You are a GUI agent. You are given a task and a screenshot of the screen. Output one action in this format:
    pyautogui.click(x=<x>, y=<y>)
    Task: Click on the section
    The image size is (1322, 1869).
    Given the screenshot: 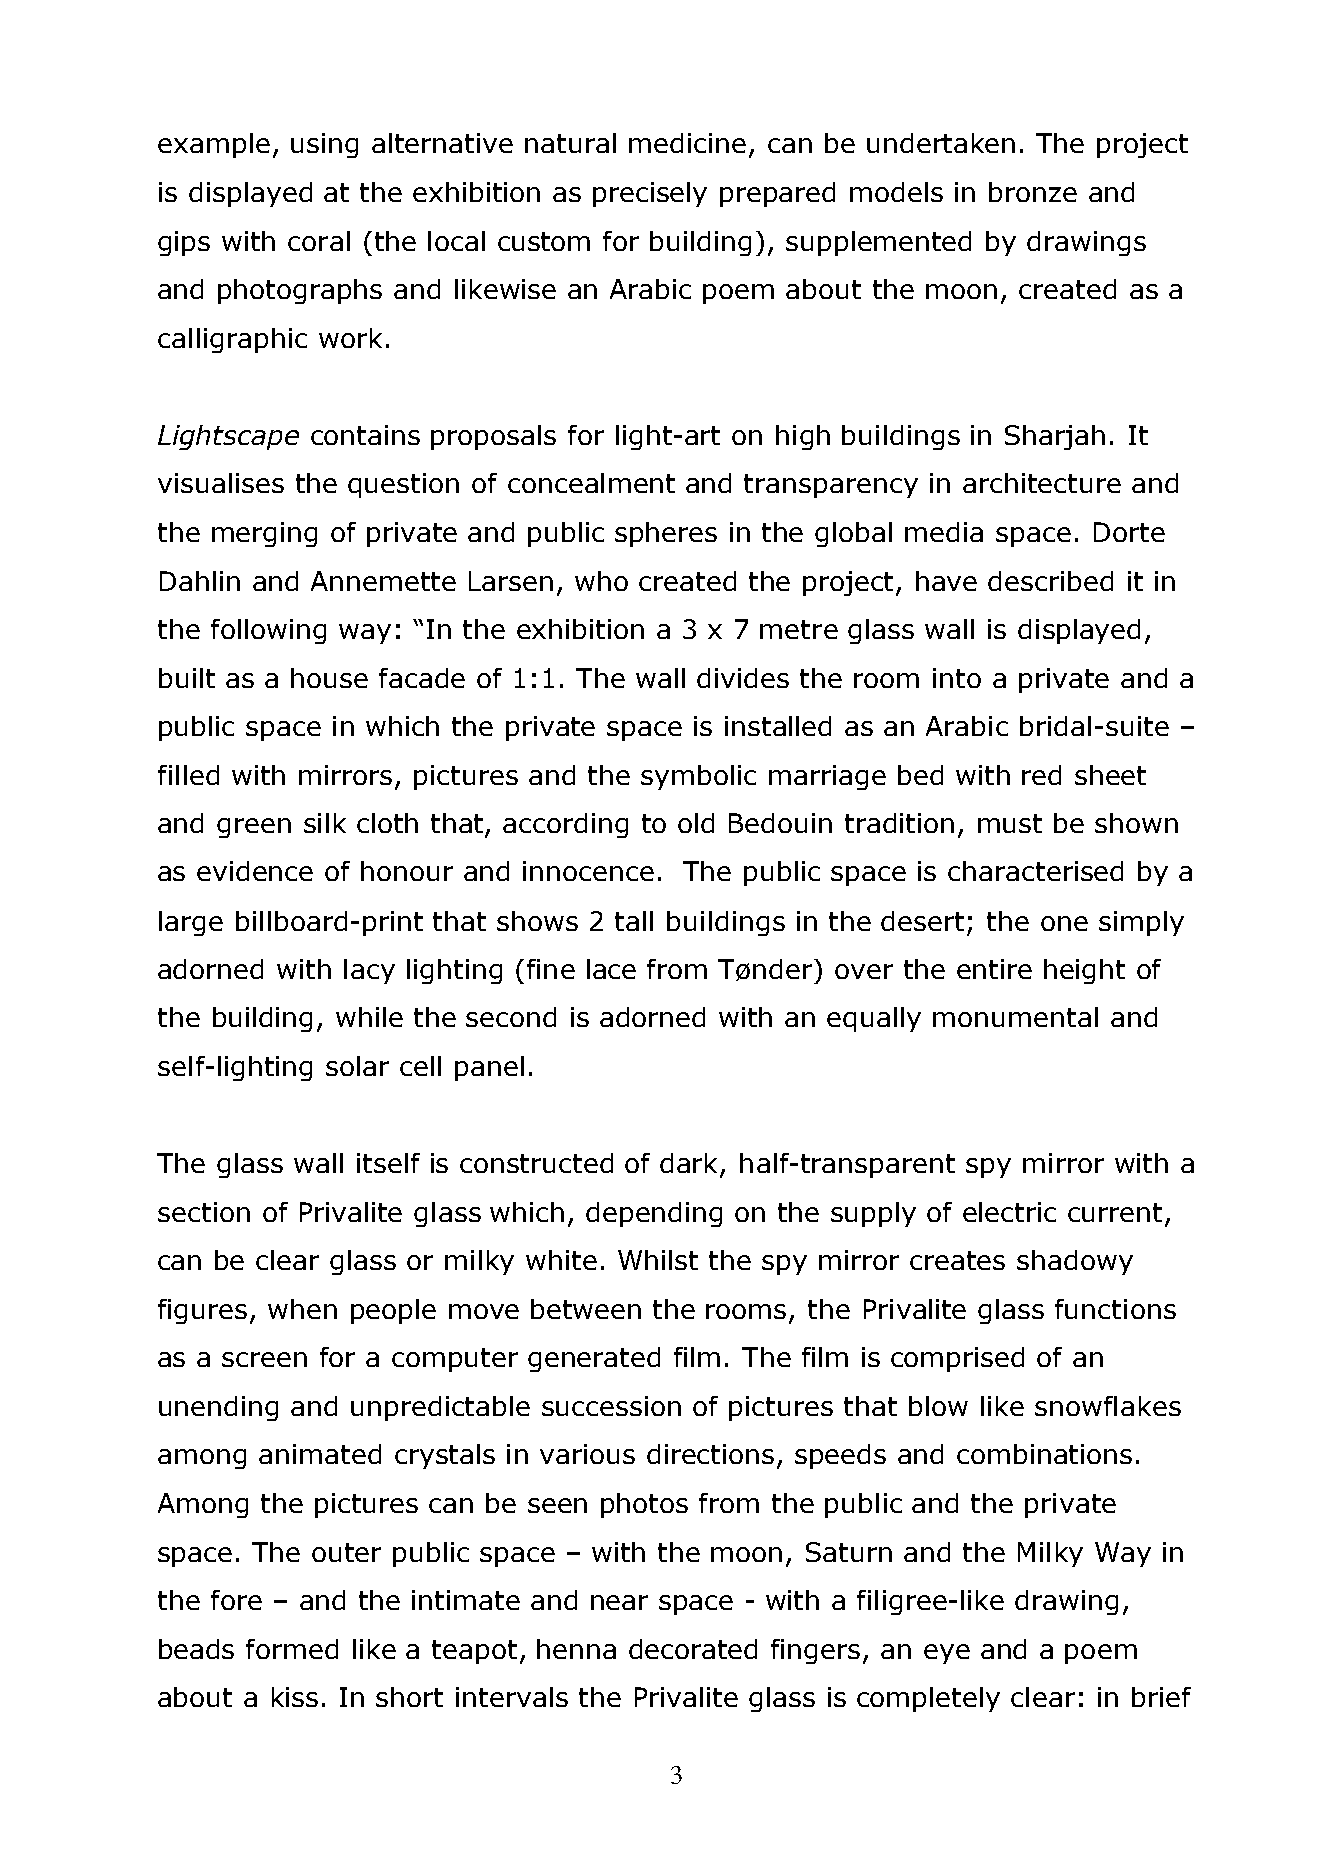 What is the action you would take?
    pyautogui.click(x=204, y=1212)
